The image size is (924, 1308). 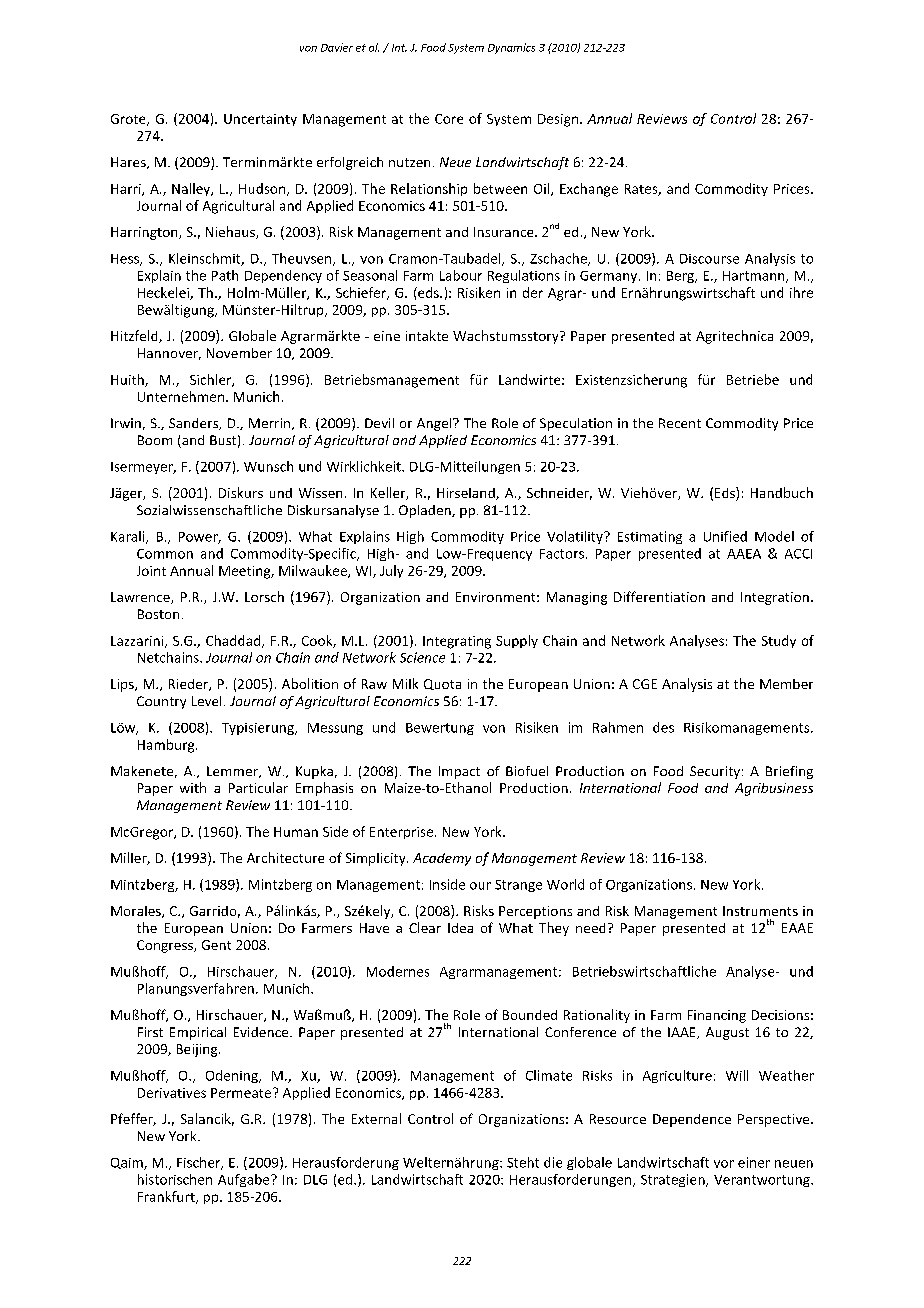 I want to click on Integration, so click(x=775, y=598).
